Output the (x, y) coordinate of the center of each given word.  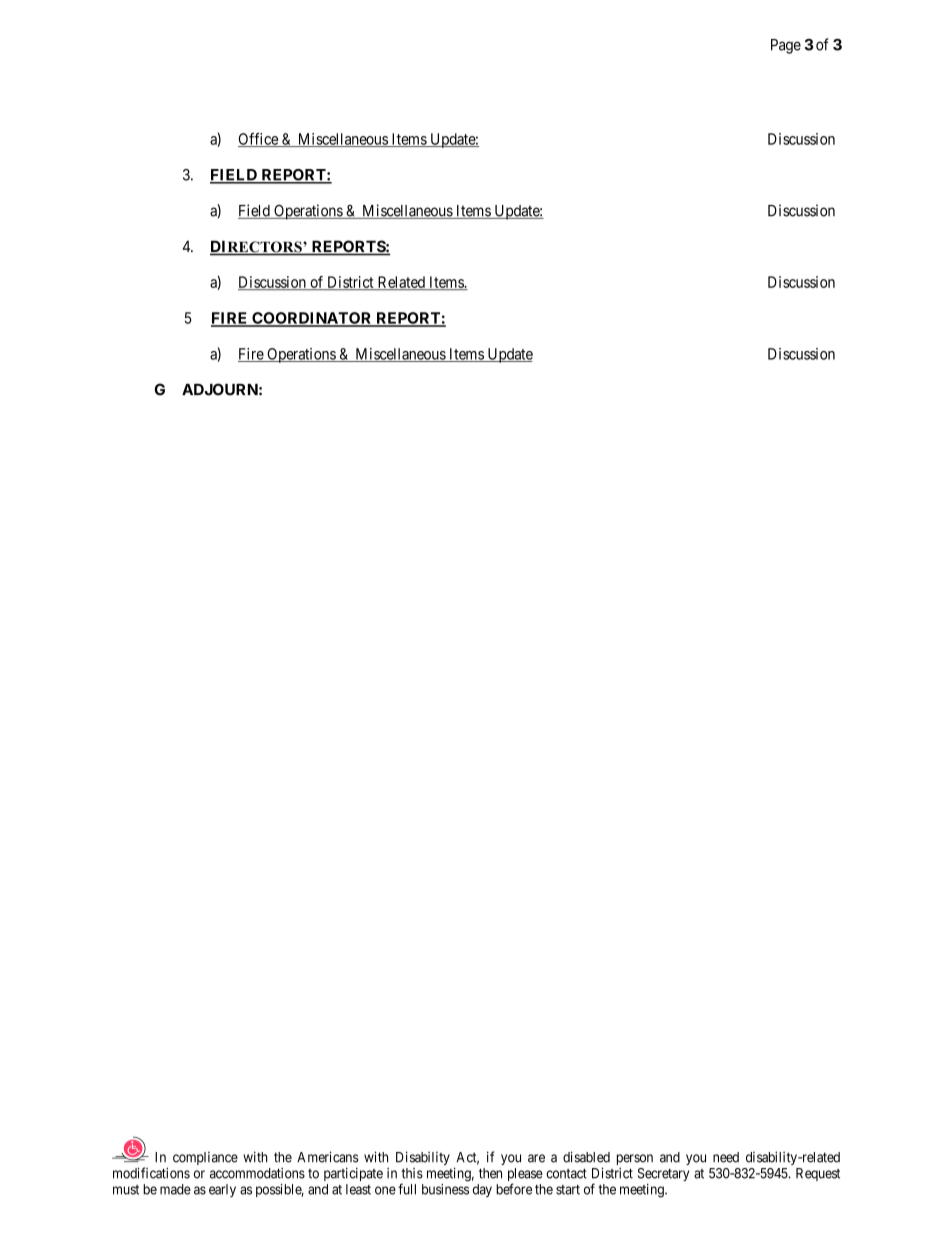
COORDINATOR (312, 319)
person (635, 1159)
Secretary (663, 1174)
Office (259, 140)
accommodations (257, 1173)
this (412, 1173)
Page (786, 46)
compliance (205, 1158)
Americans (327, 1157)
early (222, 1190)
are (536, 1158)
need (726, 1157)
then (490, 1173)
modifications (151, 1173)
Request (818, 1174)
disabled (586, 1157)
